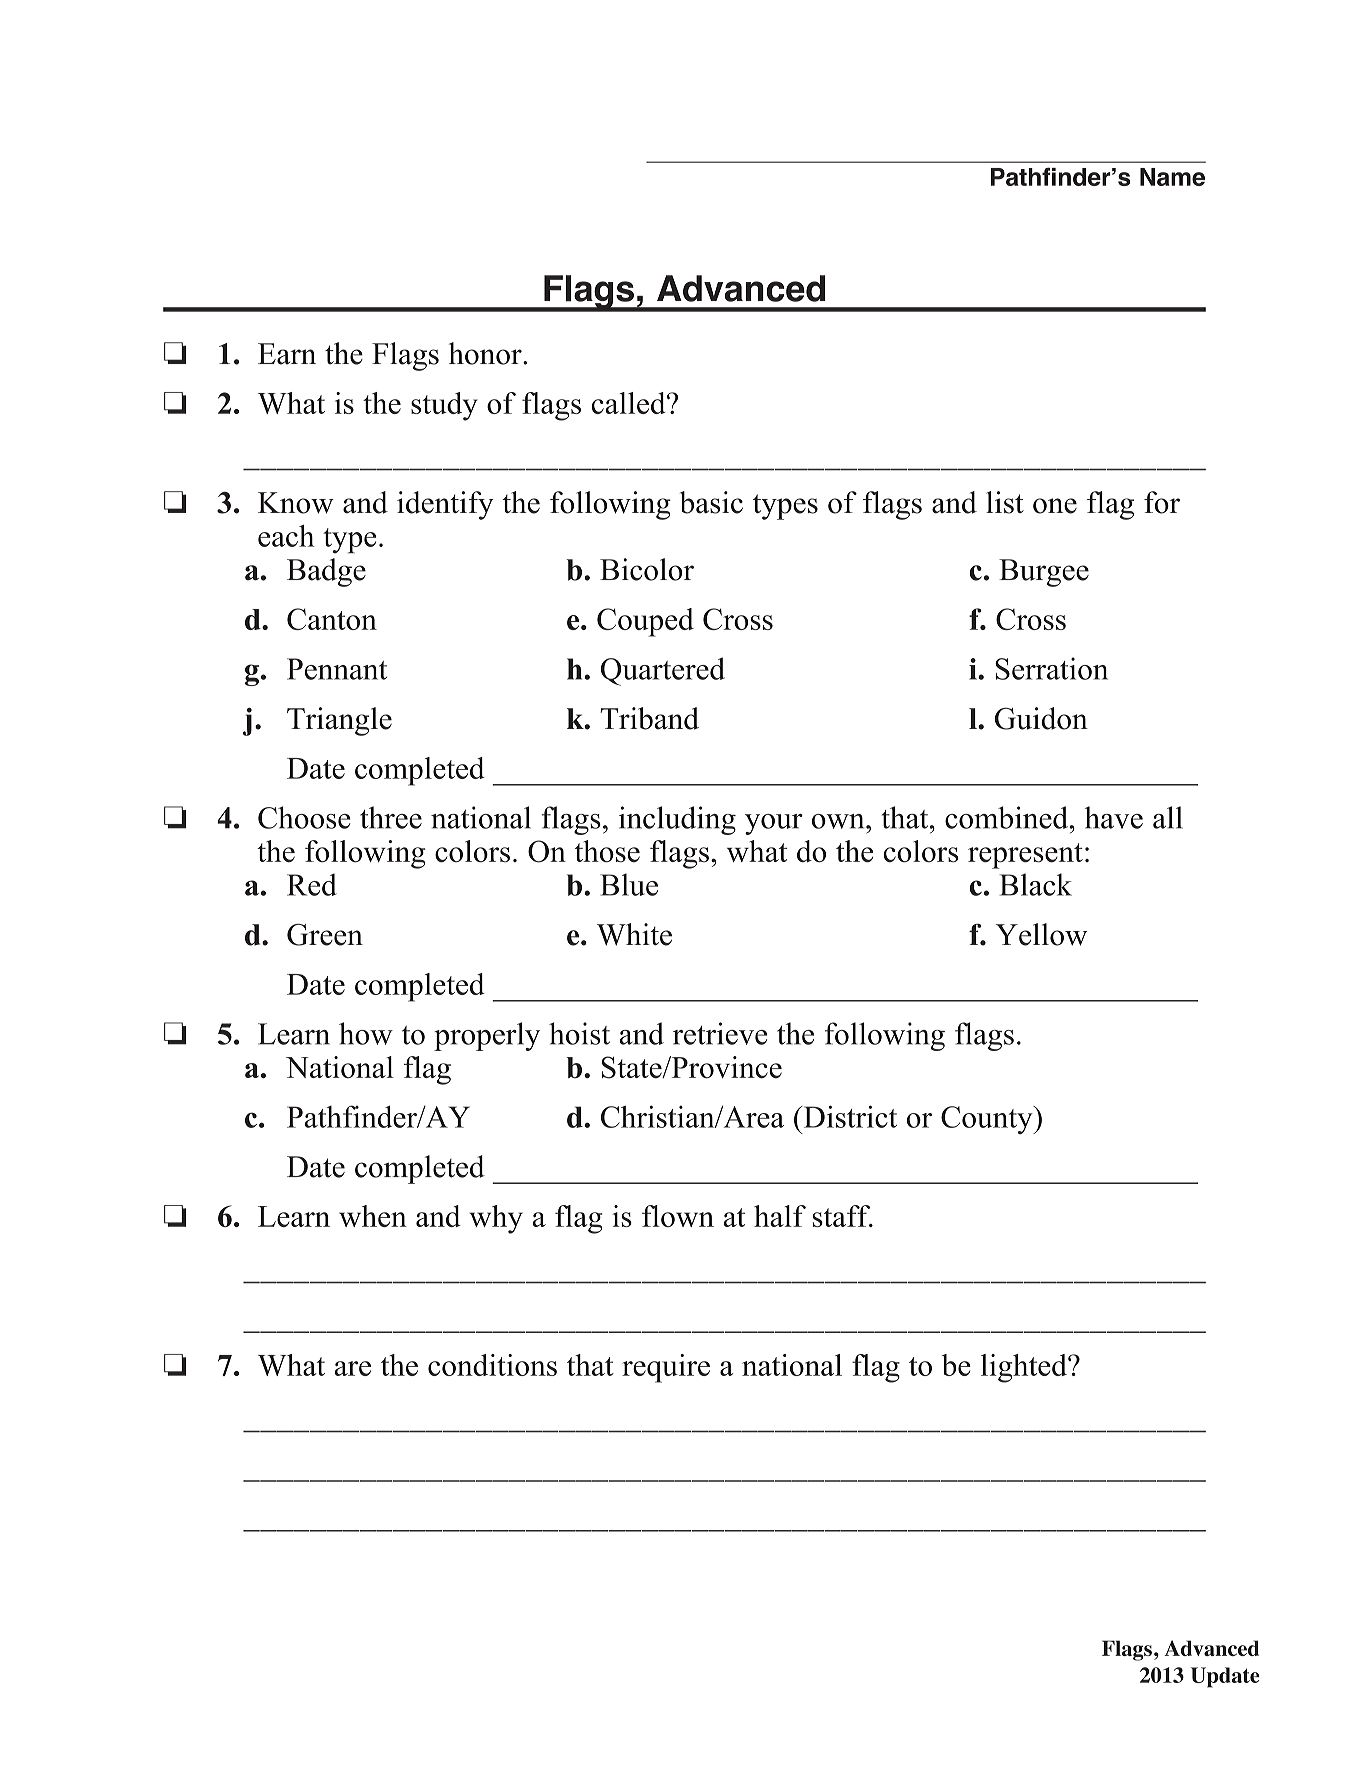 This image has width=1369, height=1771. Describe the element at coordinates (391, 817) in the image. I see `three` at that location.
